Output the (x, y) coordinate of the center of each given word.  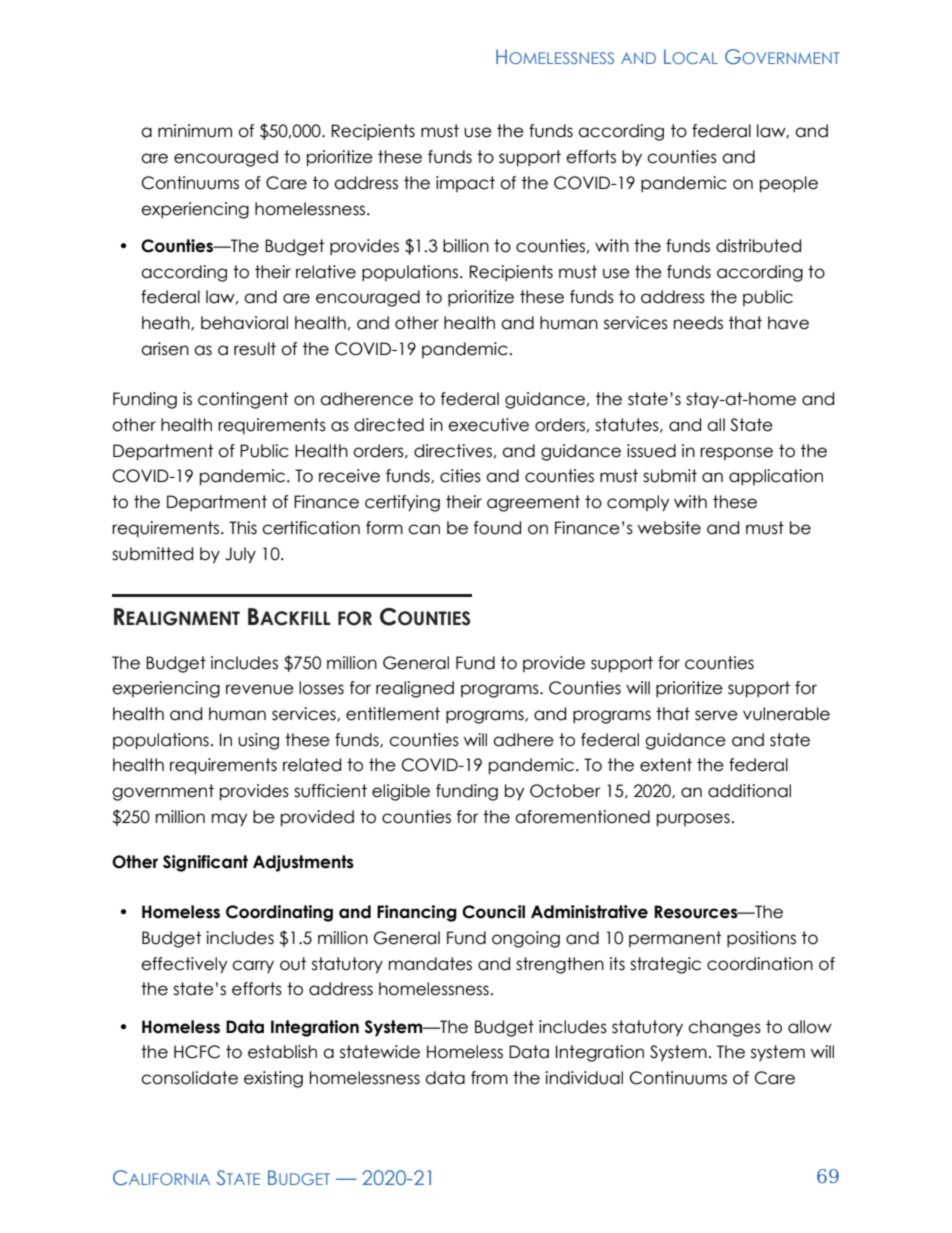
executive (488, 425)
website (669, 528)
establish (282, 1052)
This (243, 528)
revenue (260, 689)
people (789, 184)
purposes (693, 820)
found (497, 528)
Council (493, 912)
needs (698, 323)
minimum (195, 131)
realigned (415, 689)
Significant (205, 863)
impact (465, 184)
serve (716, 715)
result (255, 349)
